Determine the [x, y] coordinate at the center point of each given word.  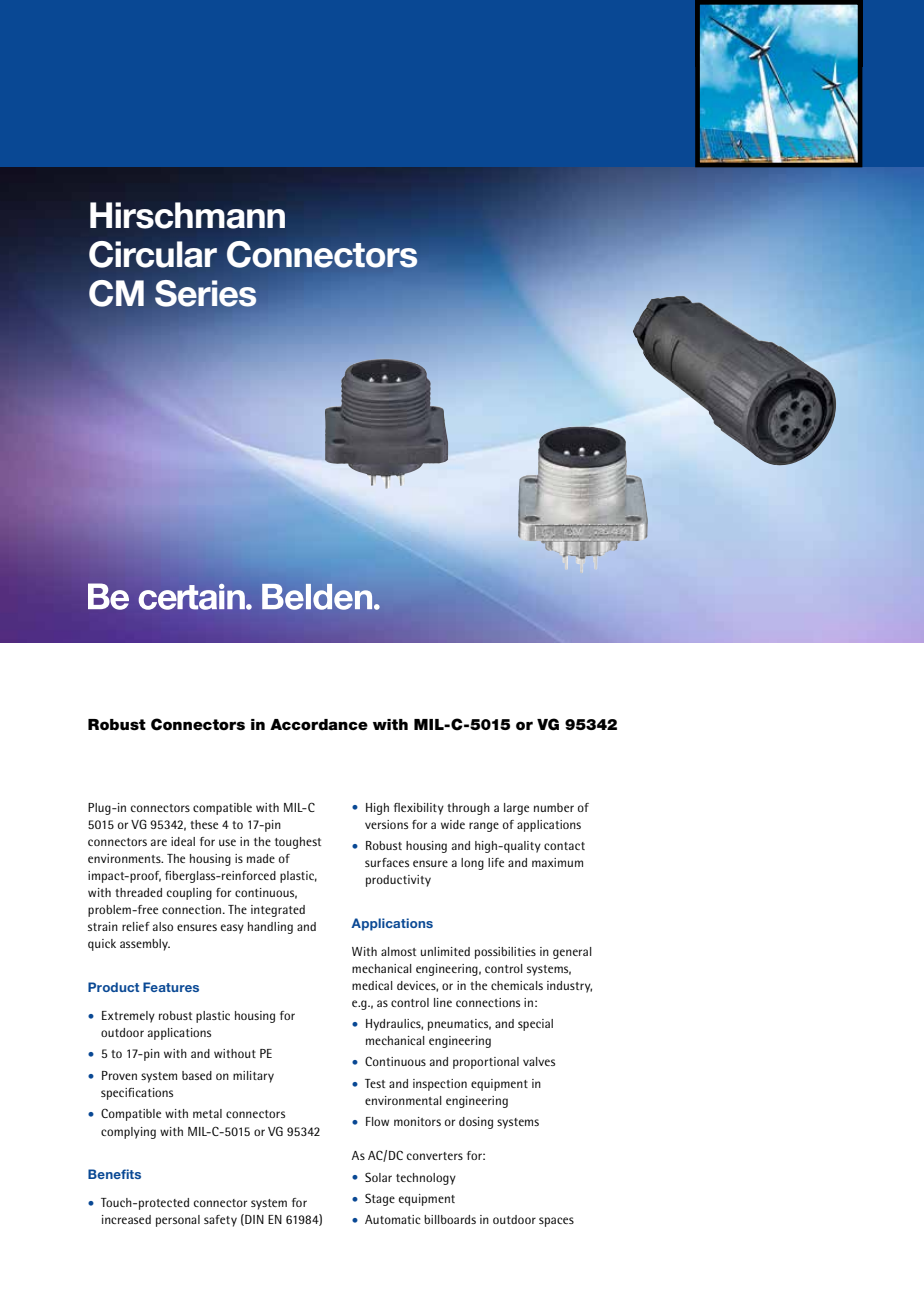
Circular [153, 254]
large [516, 809]
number [554, 807]
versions [386, 824]
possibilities [505, 953]
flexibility [419, 809]
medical [372, 985]
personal [178, 1221]
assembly [145, 945]
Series [206, 293]
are [158, 842]
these [204, 824]
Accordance [319, 725]
